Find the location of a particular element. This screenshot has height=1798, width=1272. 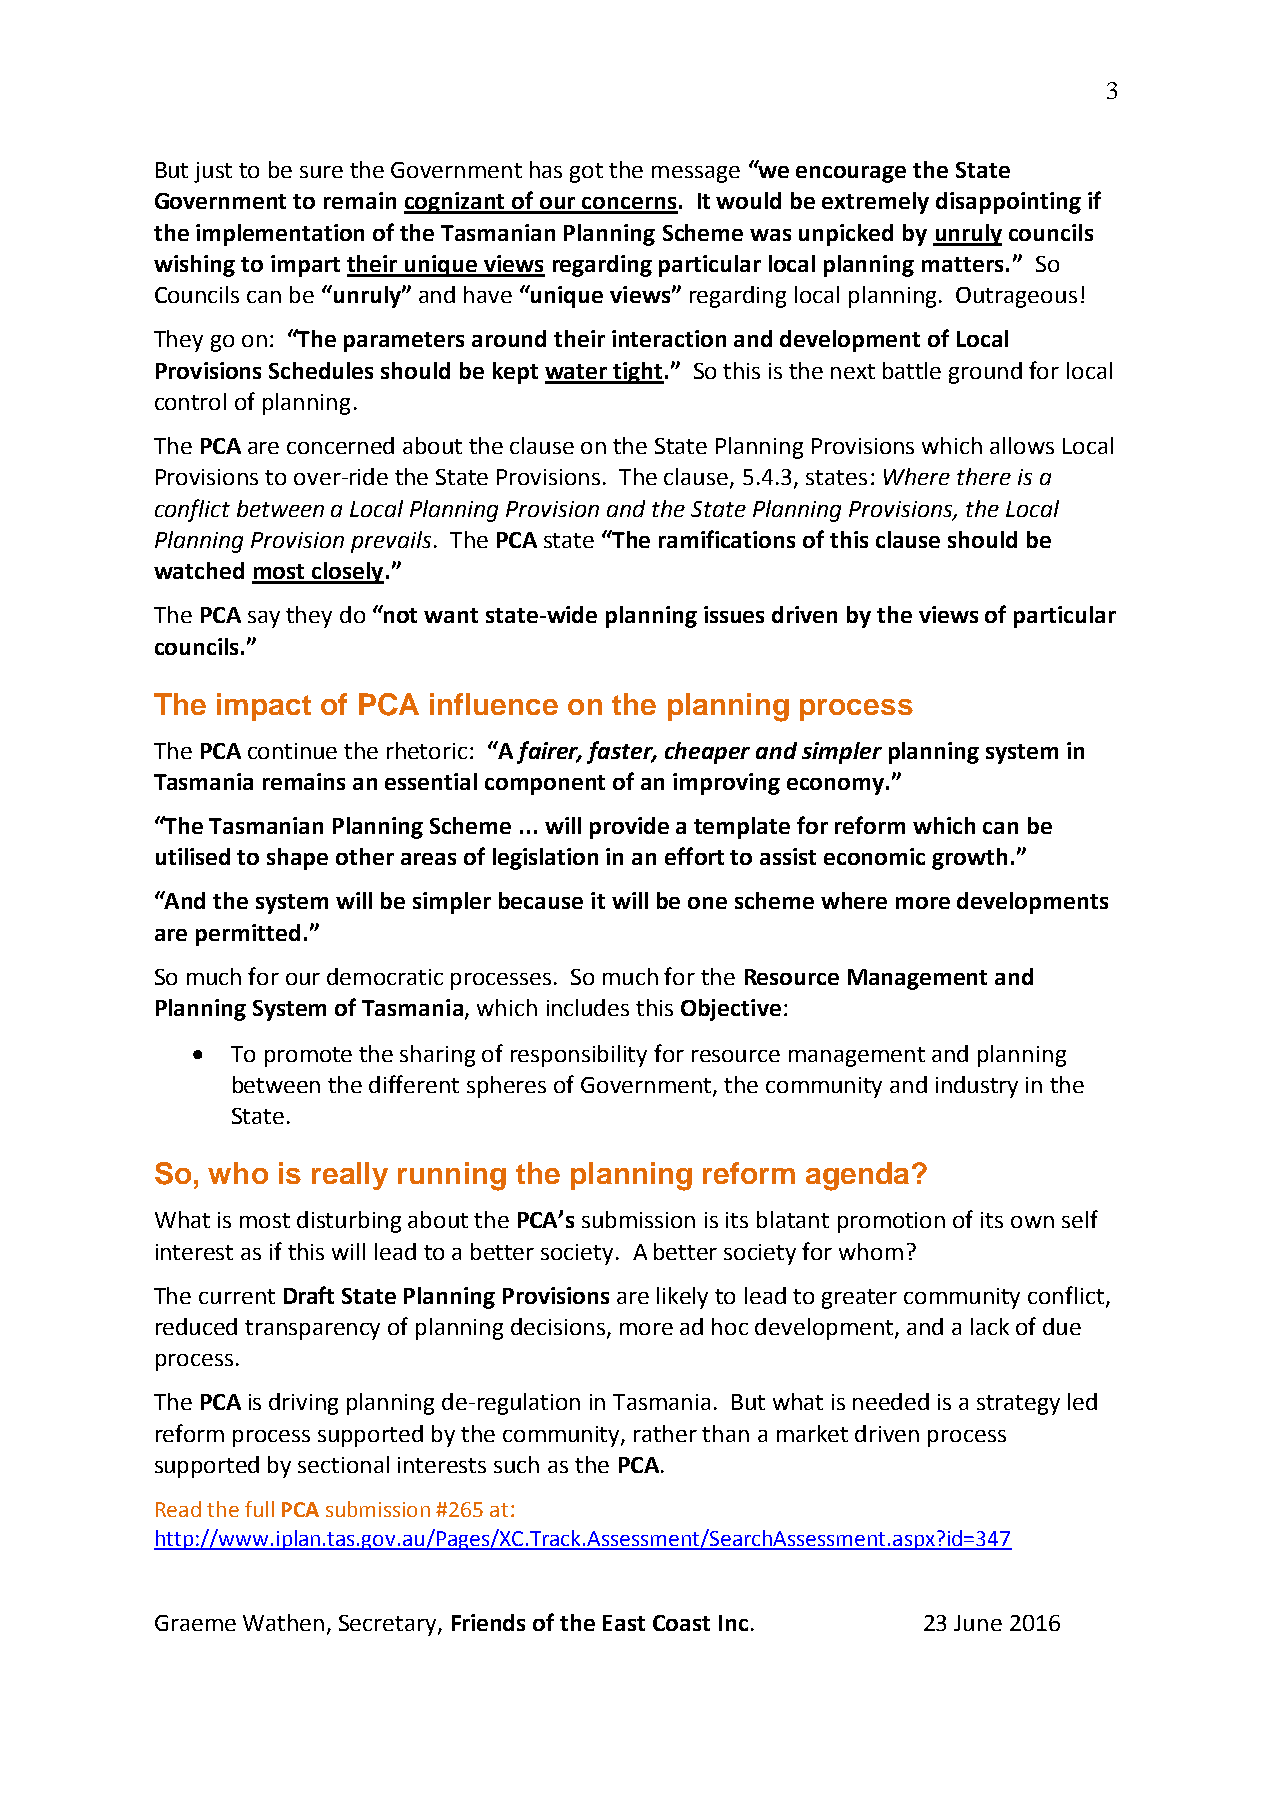

June is located at coordinates (978, 1623).
